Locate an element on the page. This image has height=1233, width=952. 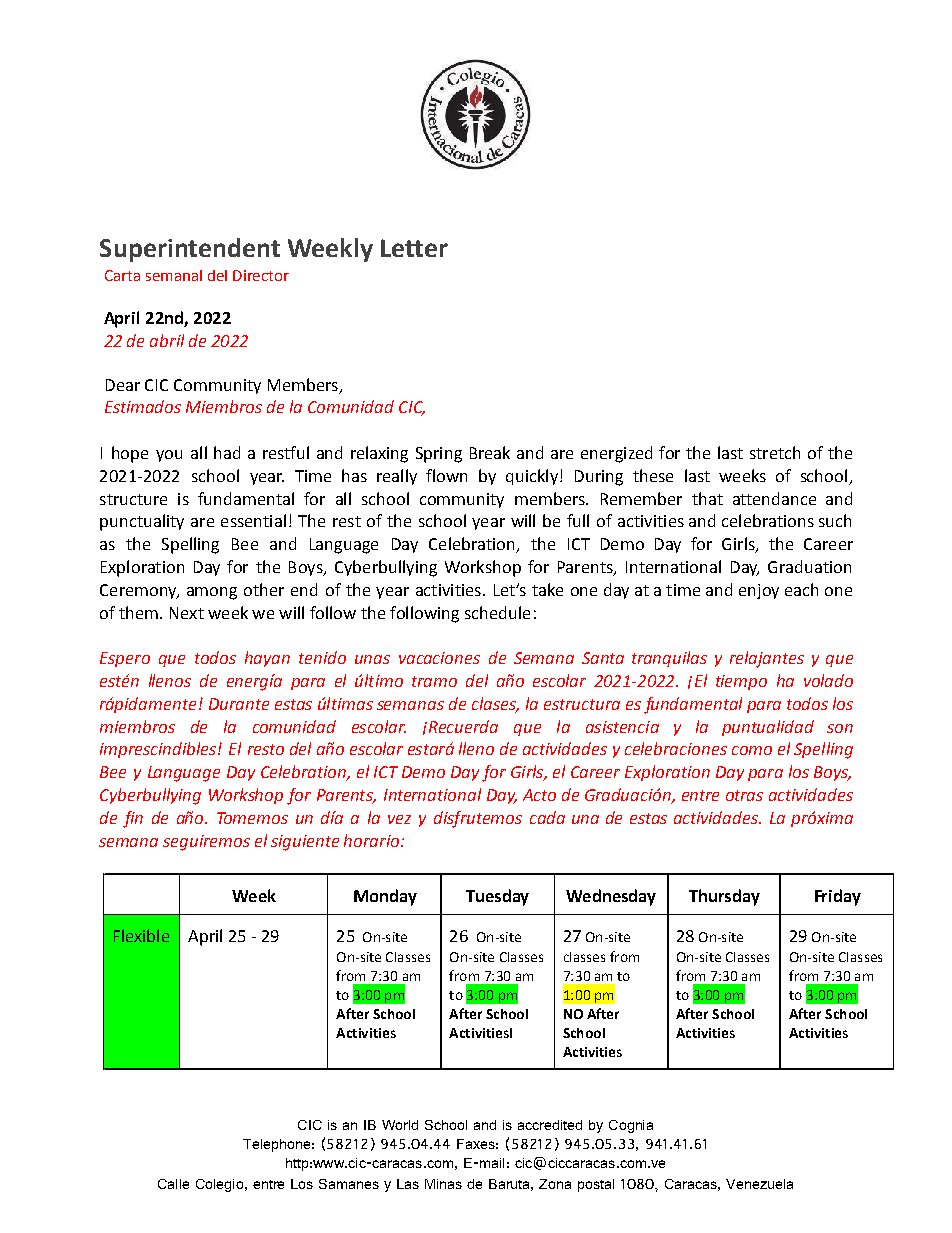
Thursday is located at coordinates (724, 897).
